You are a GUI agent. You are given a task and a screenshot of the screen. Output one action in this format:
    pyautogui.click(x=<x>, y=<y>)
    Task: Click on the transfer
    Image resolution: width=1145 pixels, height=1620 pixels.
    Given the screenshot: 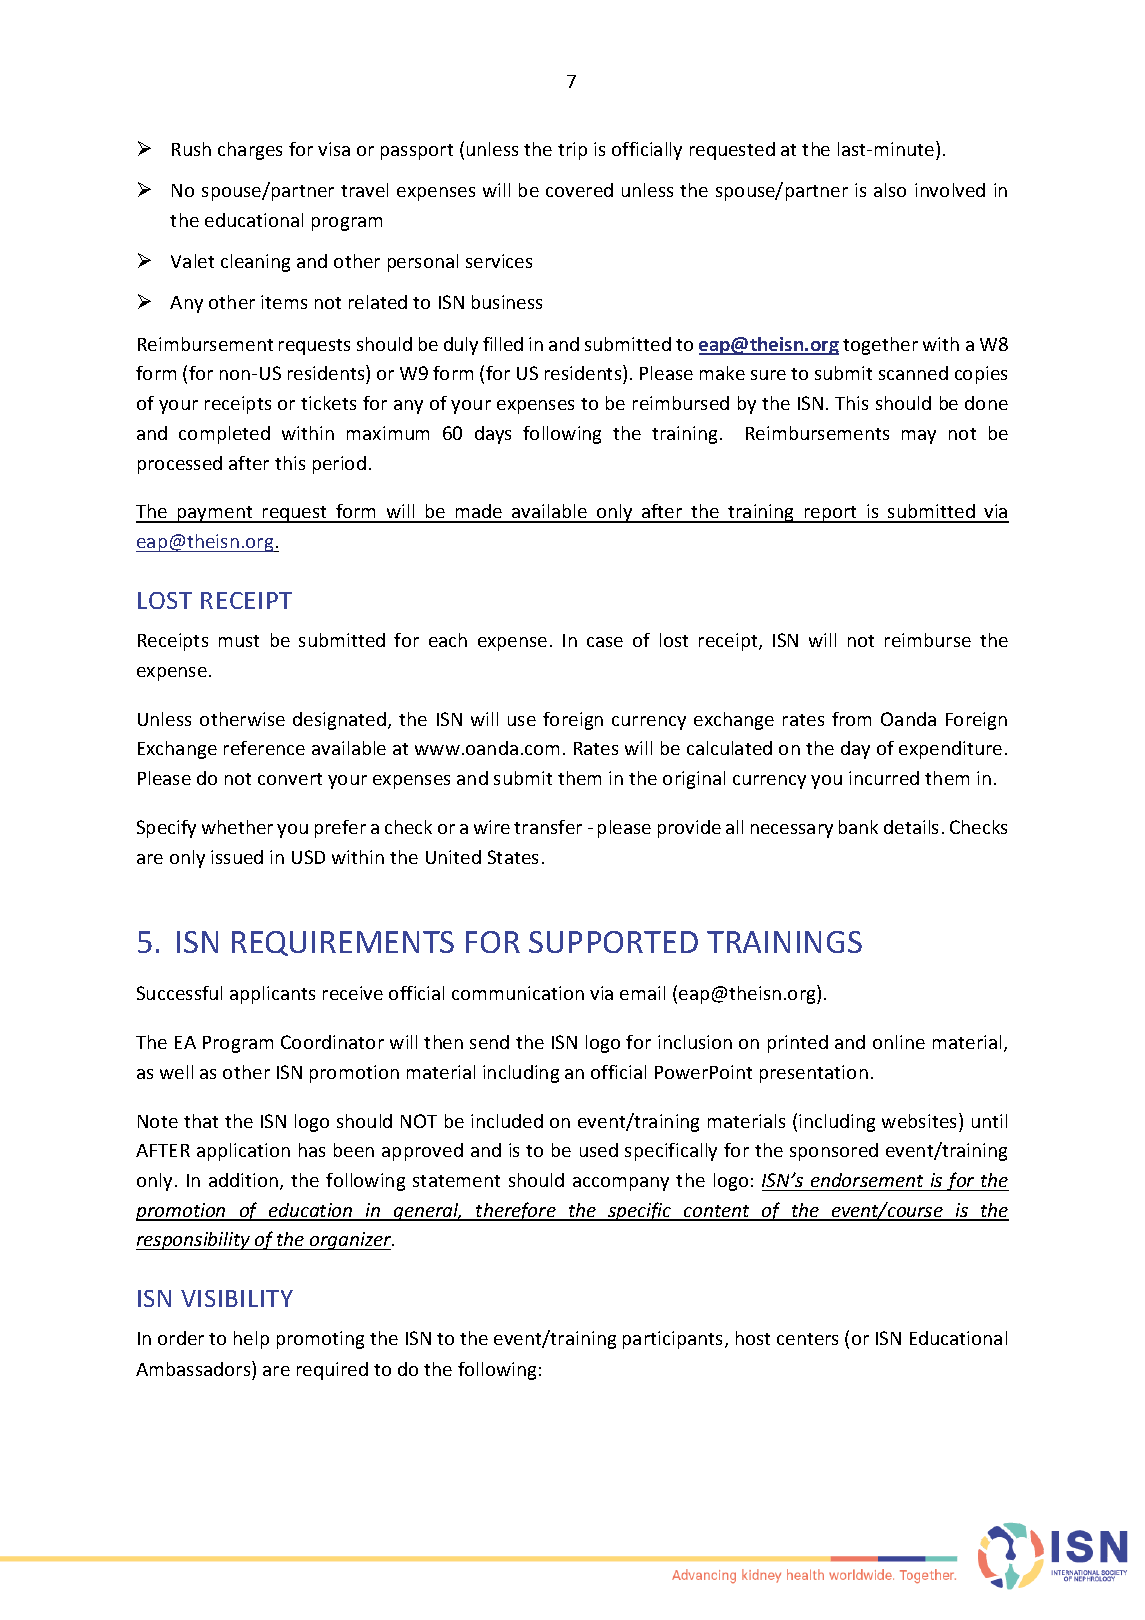 What is the action you would take?
    pyautogui.click(x=548, y=827)
